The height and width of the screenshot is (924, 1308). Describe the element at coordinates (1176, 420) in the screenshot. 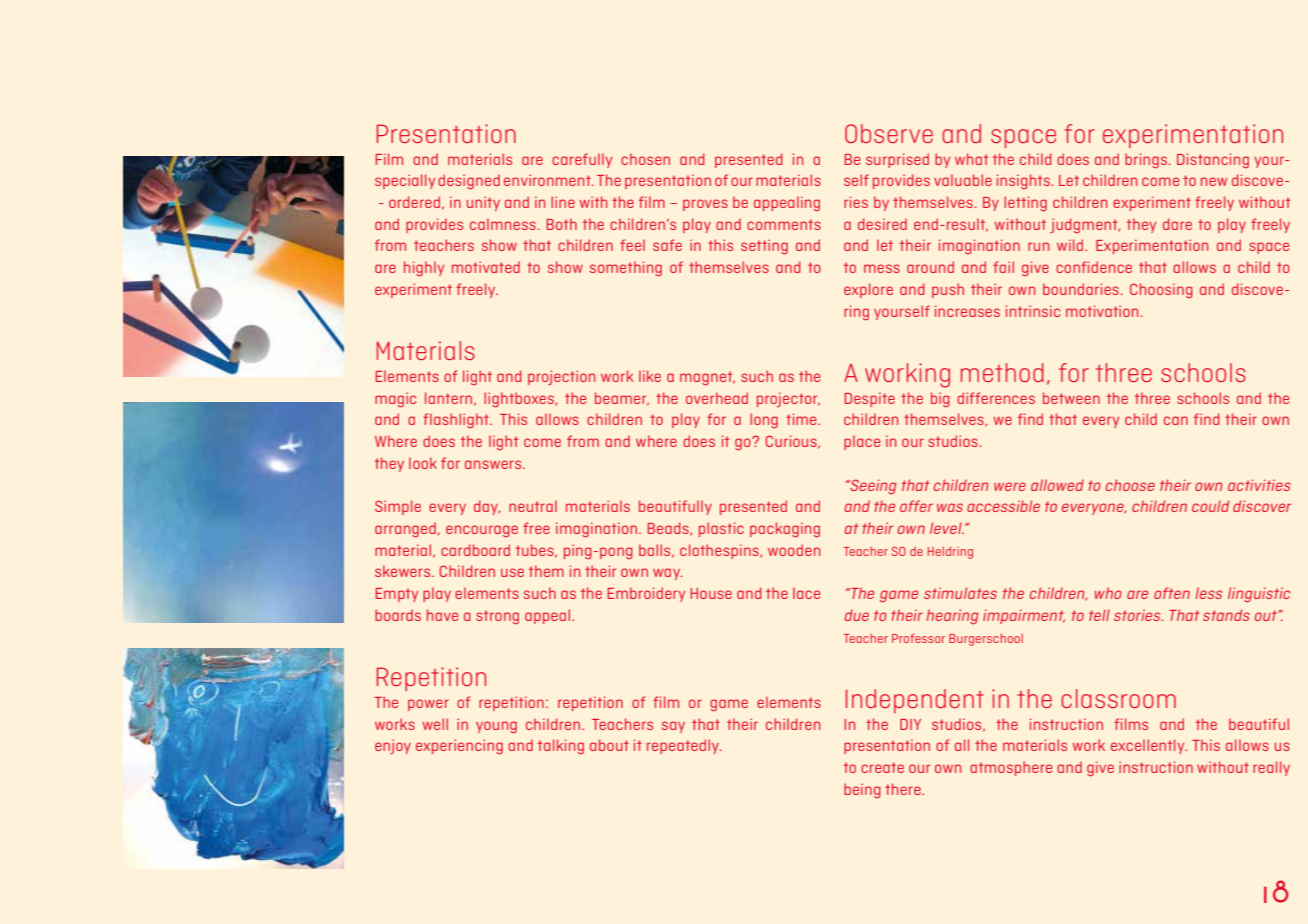

I see `can` at that location.
